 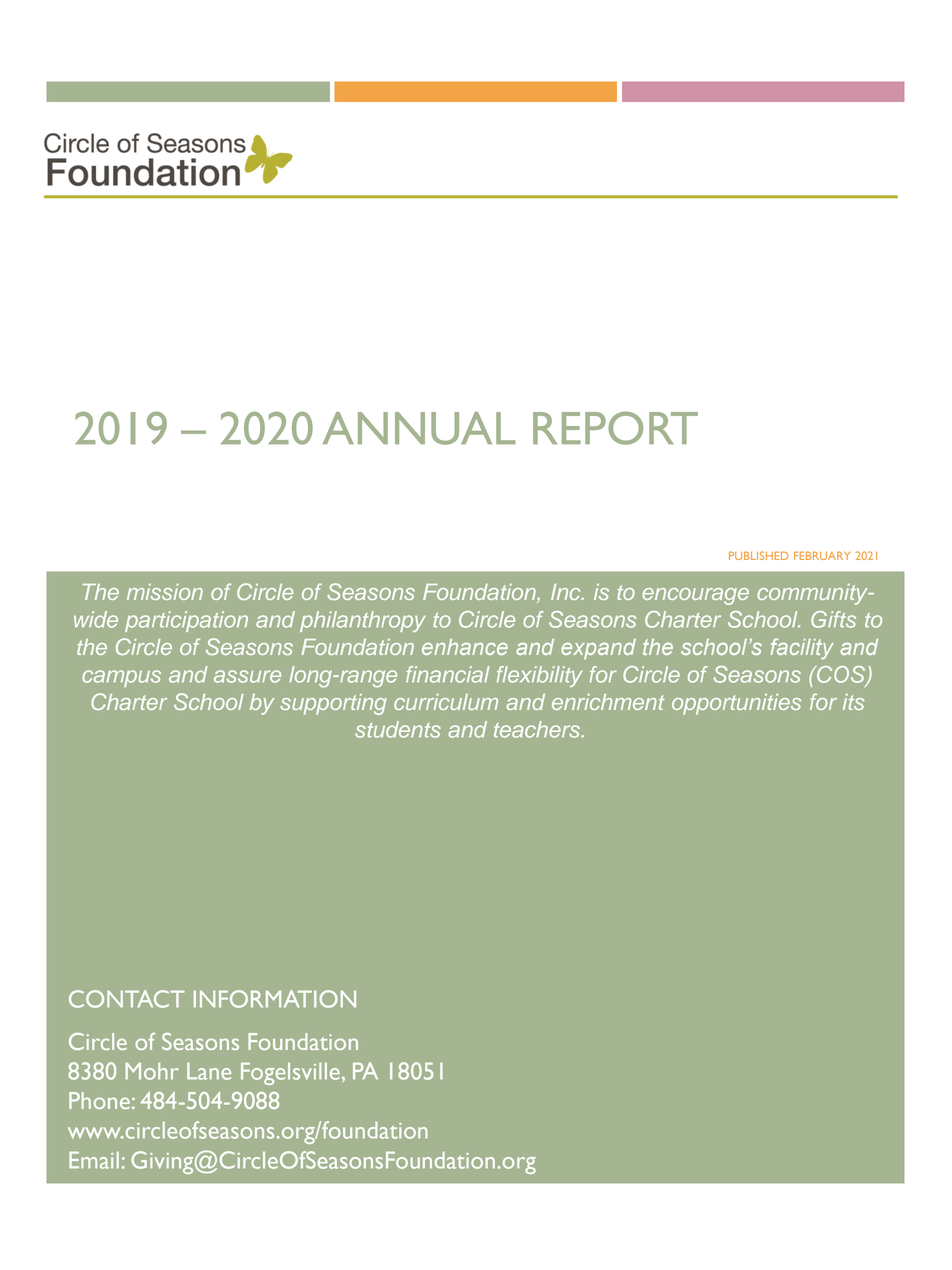 What do you see at coordinates (802, 649) in the screenshot?
I see `facility` at bounding box center [802, 649].
